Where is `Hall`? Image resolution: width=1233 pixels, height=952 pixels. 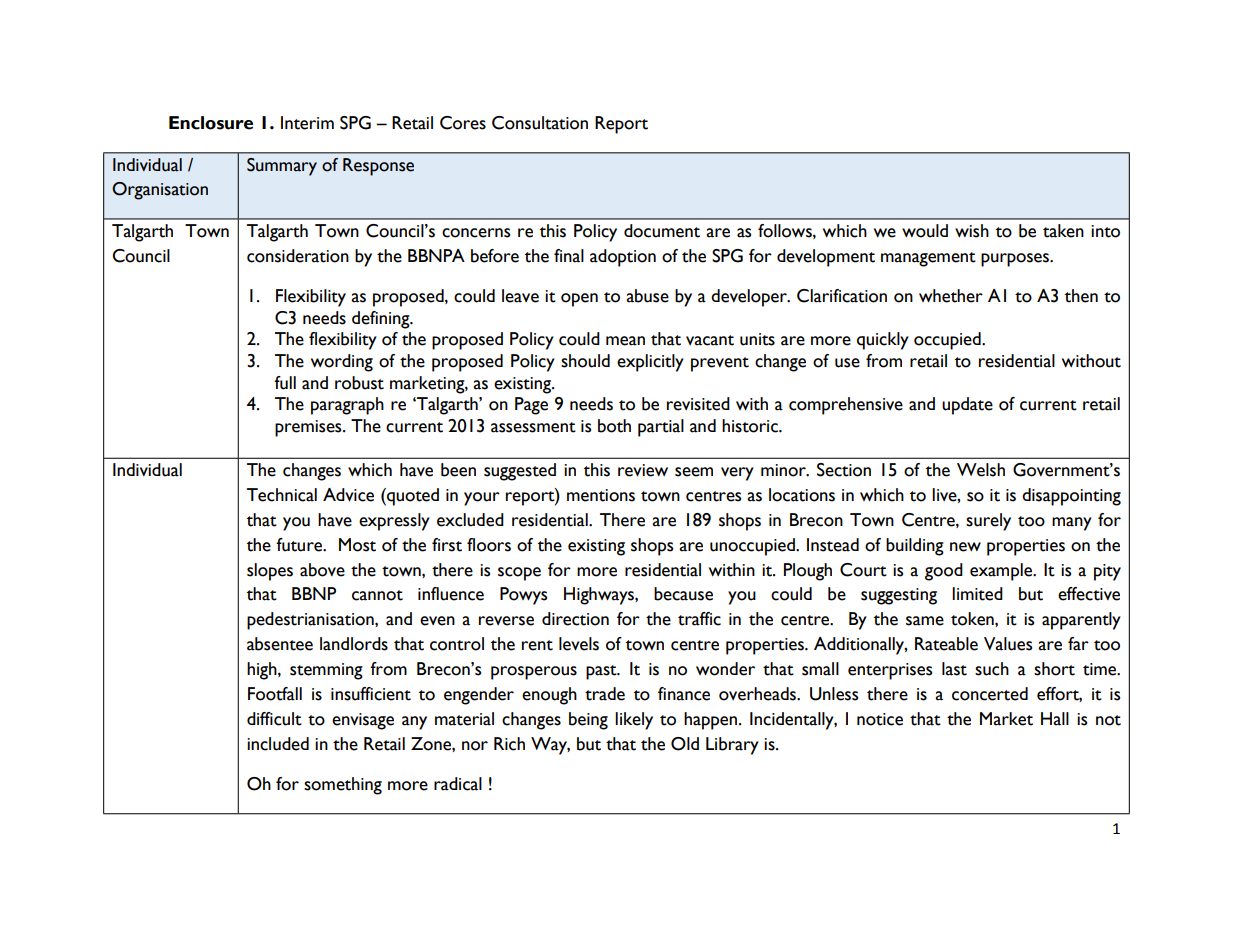 Hall is located at coordinates (1055, 719).
